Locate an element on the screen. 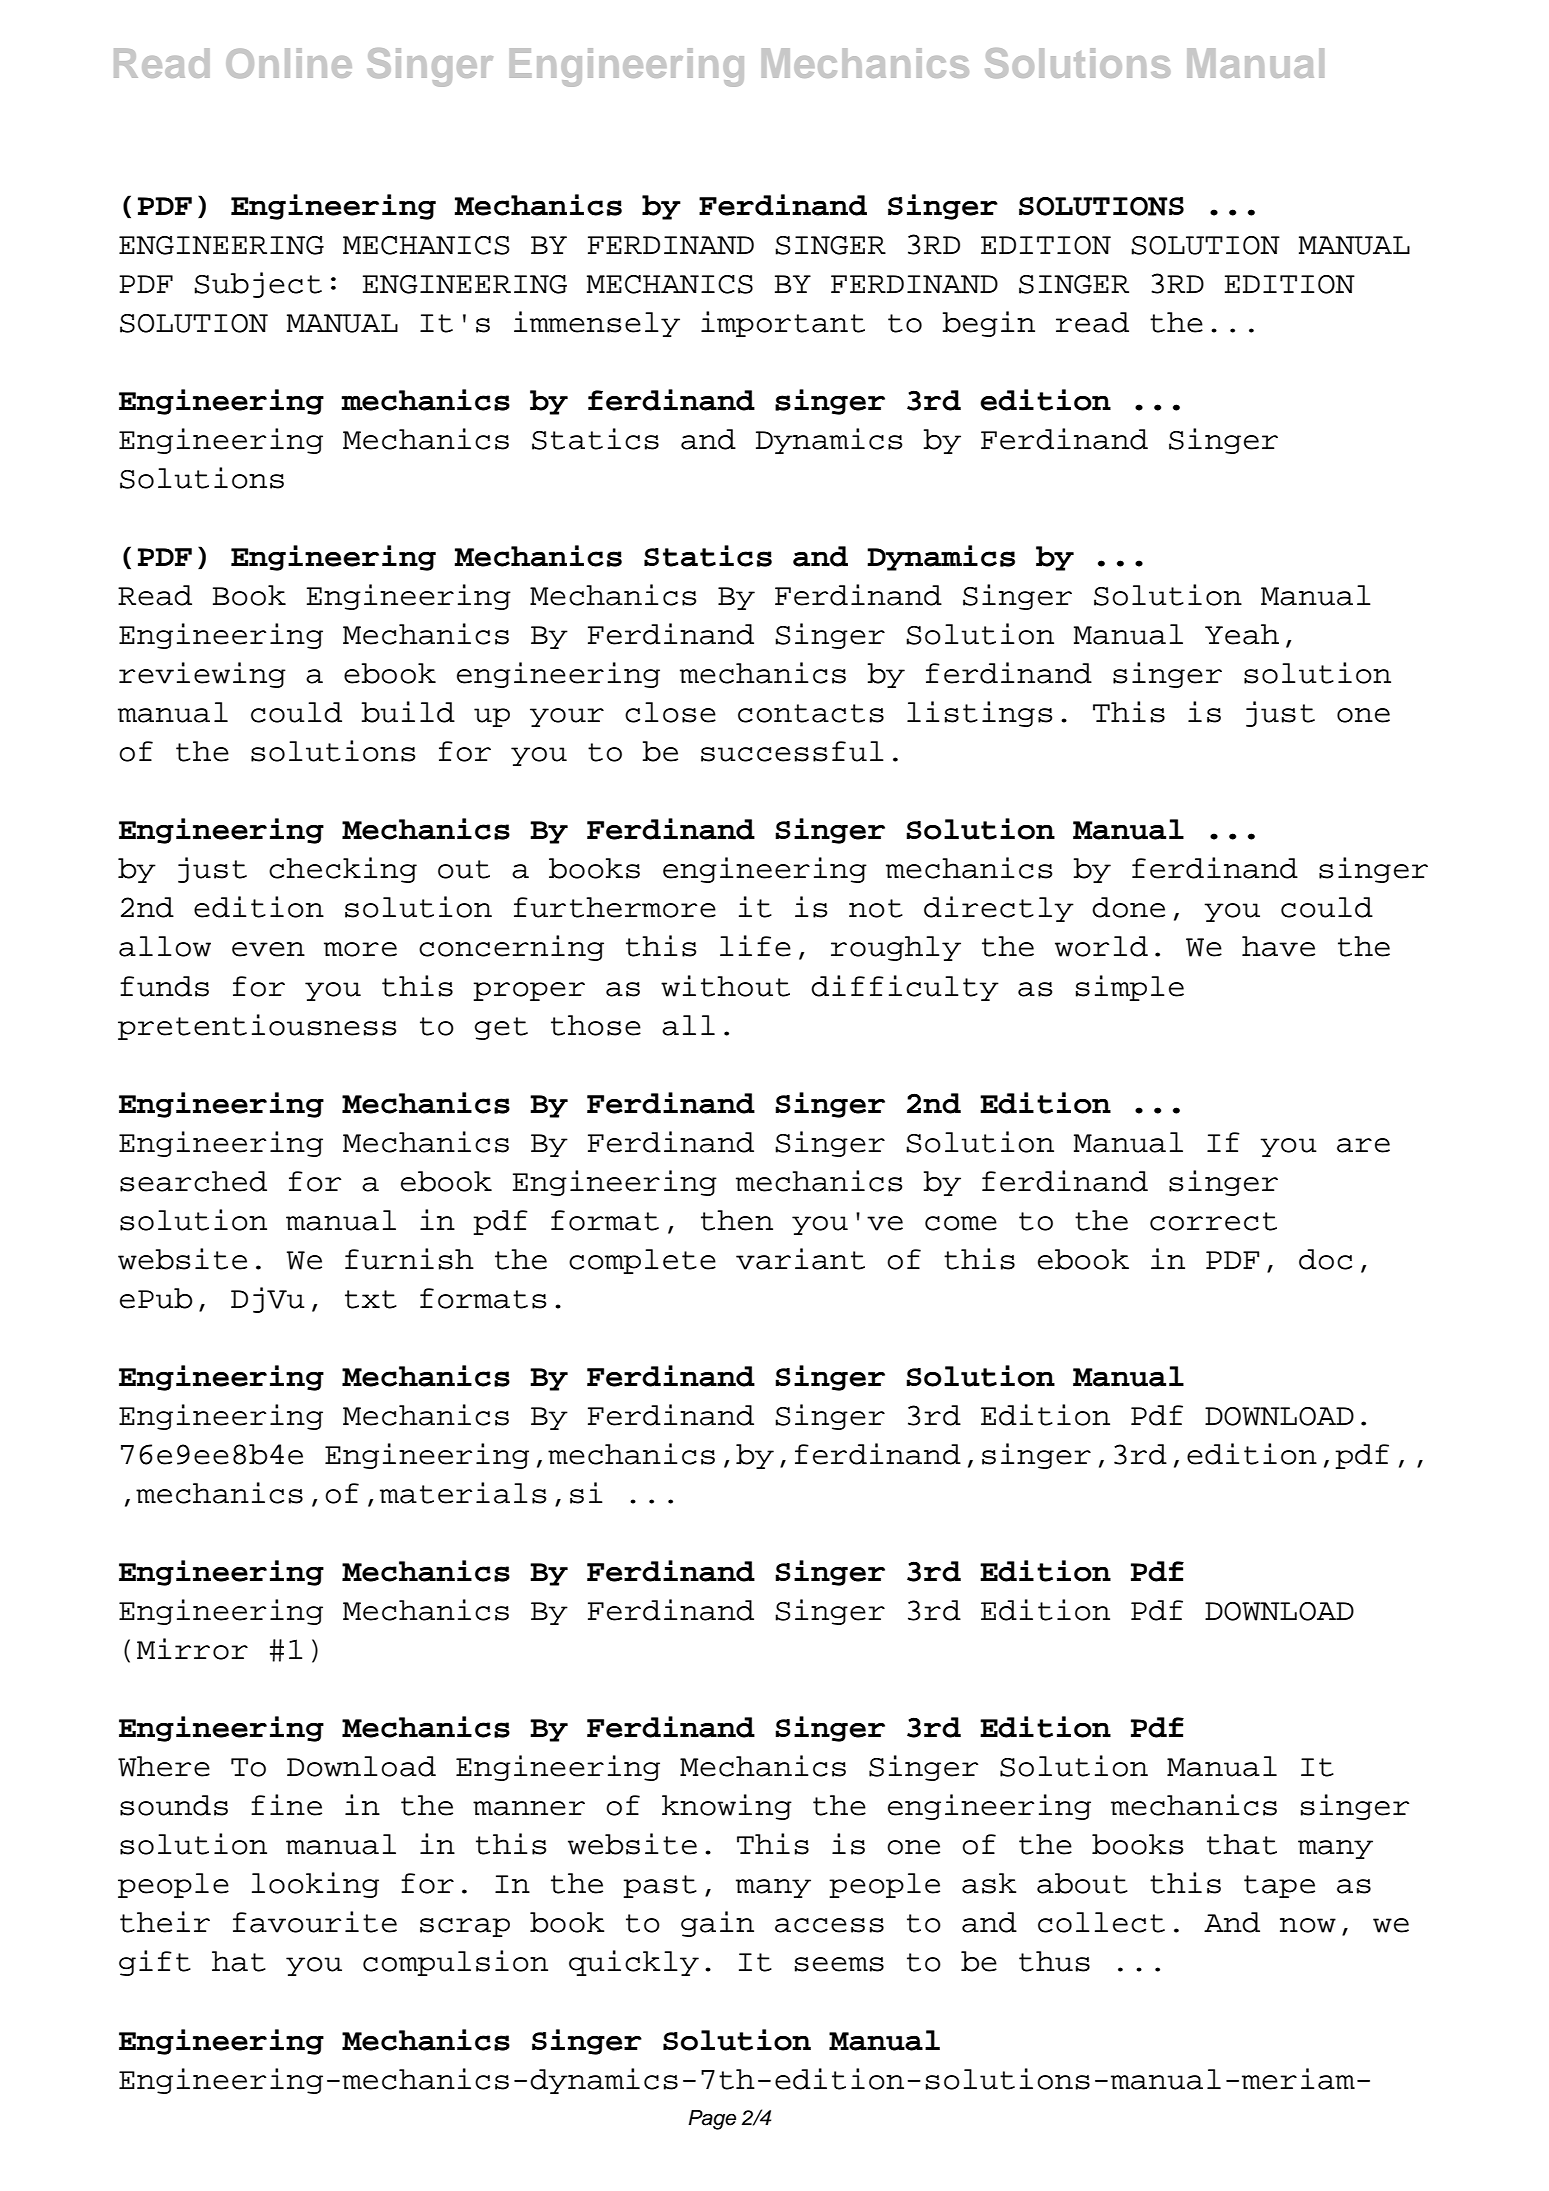 The width and height of the screenshot is (1549, 2191). simple is located at coordinates (1130, 988).
